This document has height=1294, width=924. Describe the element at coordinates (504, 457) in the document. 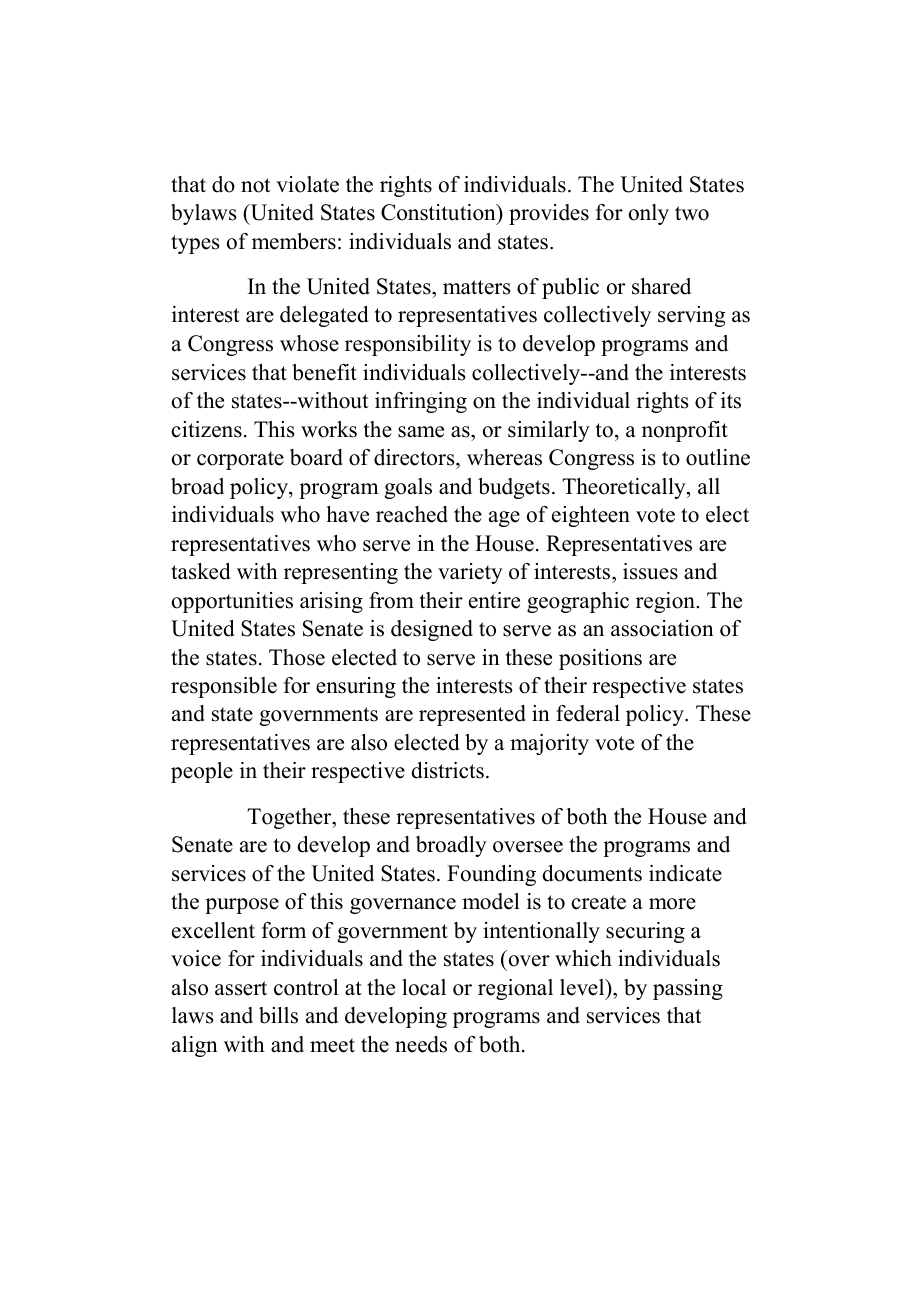

I see `whereas` at that location.
